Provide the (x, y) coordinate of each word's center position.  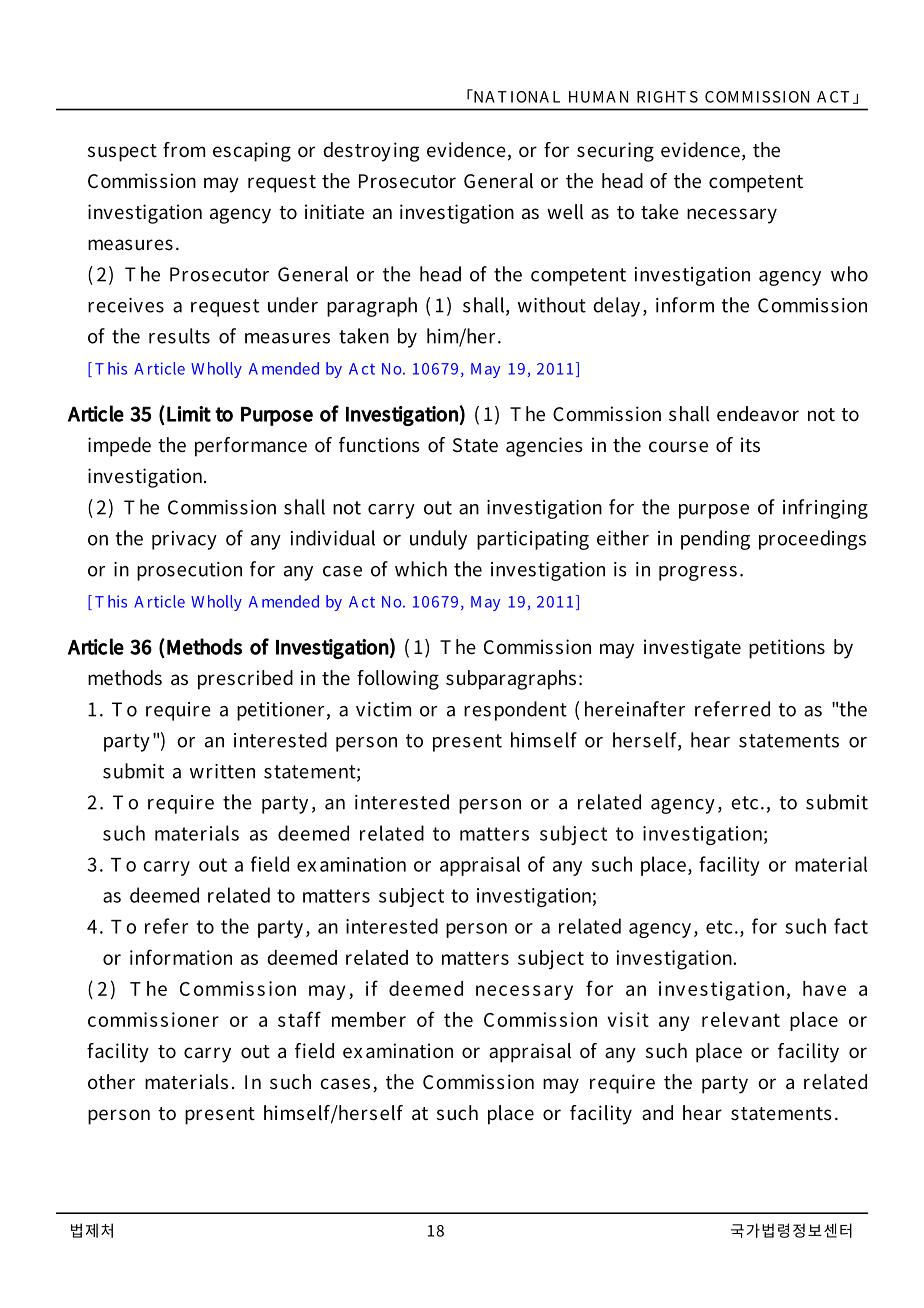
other (111, 1082)
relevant (741, 1019)
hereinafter (635, 709)
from (184, 149)
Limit (189, 414)
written (222, 771)
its (750, 445)
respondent (515, 711)
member (369, 1019)
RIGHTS (667, 97)
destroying (371, 152)
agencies (544, 447)
